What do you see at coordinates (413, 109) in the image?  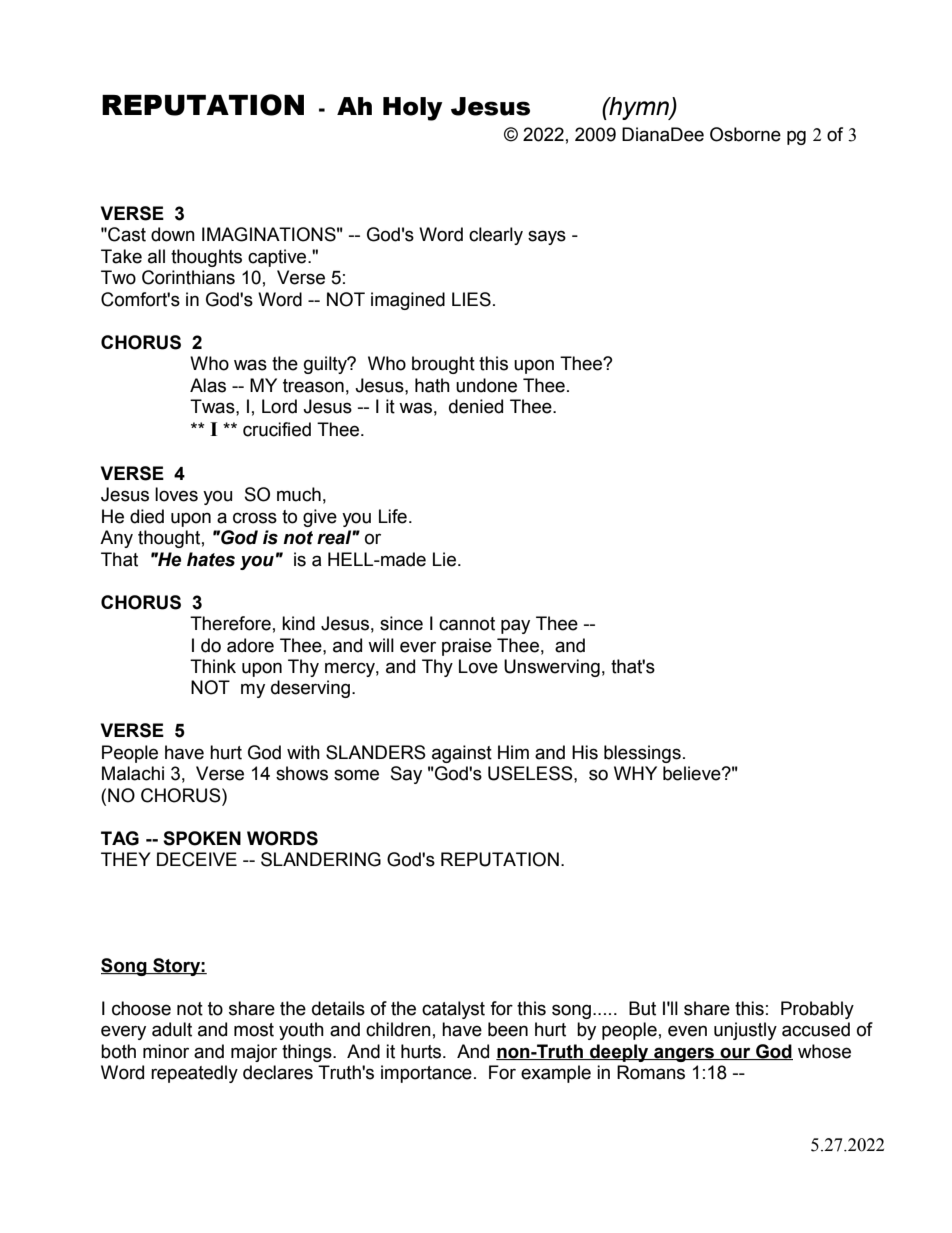 I see `Holy` at bounding box center [413, 109].
